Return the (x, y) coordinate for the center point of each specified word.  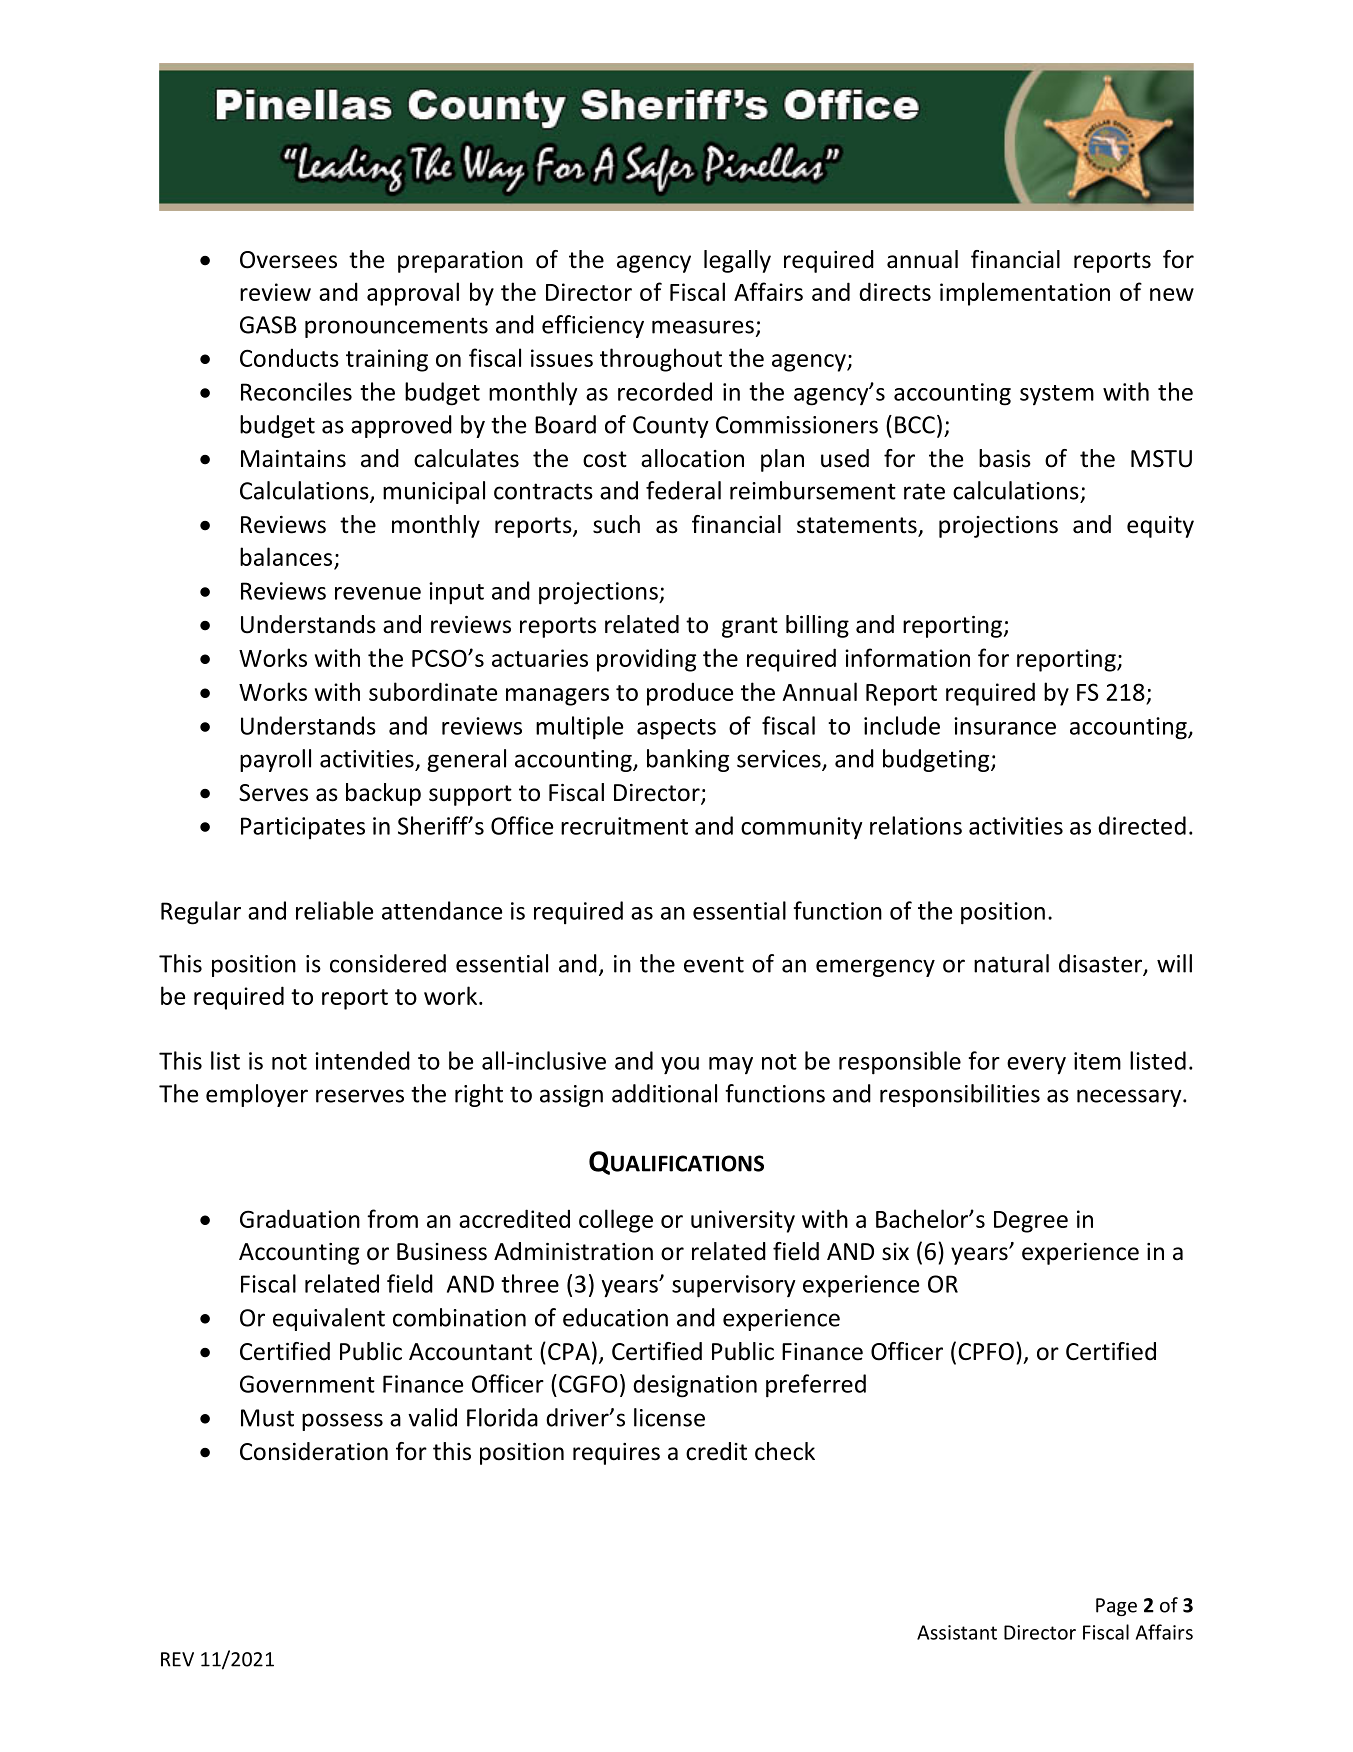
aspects (676, 729)
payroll (275, 760)
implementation (1025, 294)
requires (616, 1454)
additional (664, 1093)
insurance (1005, 726)
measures (703, 327)
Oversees (288, 260)
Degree (1031, 1222)
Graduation (300, 1218)
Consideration (314, 1451)
